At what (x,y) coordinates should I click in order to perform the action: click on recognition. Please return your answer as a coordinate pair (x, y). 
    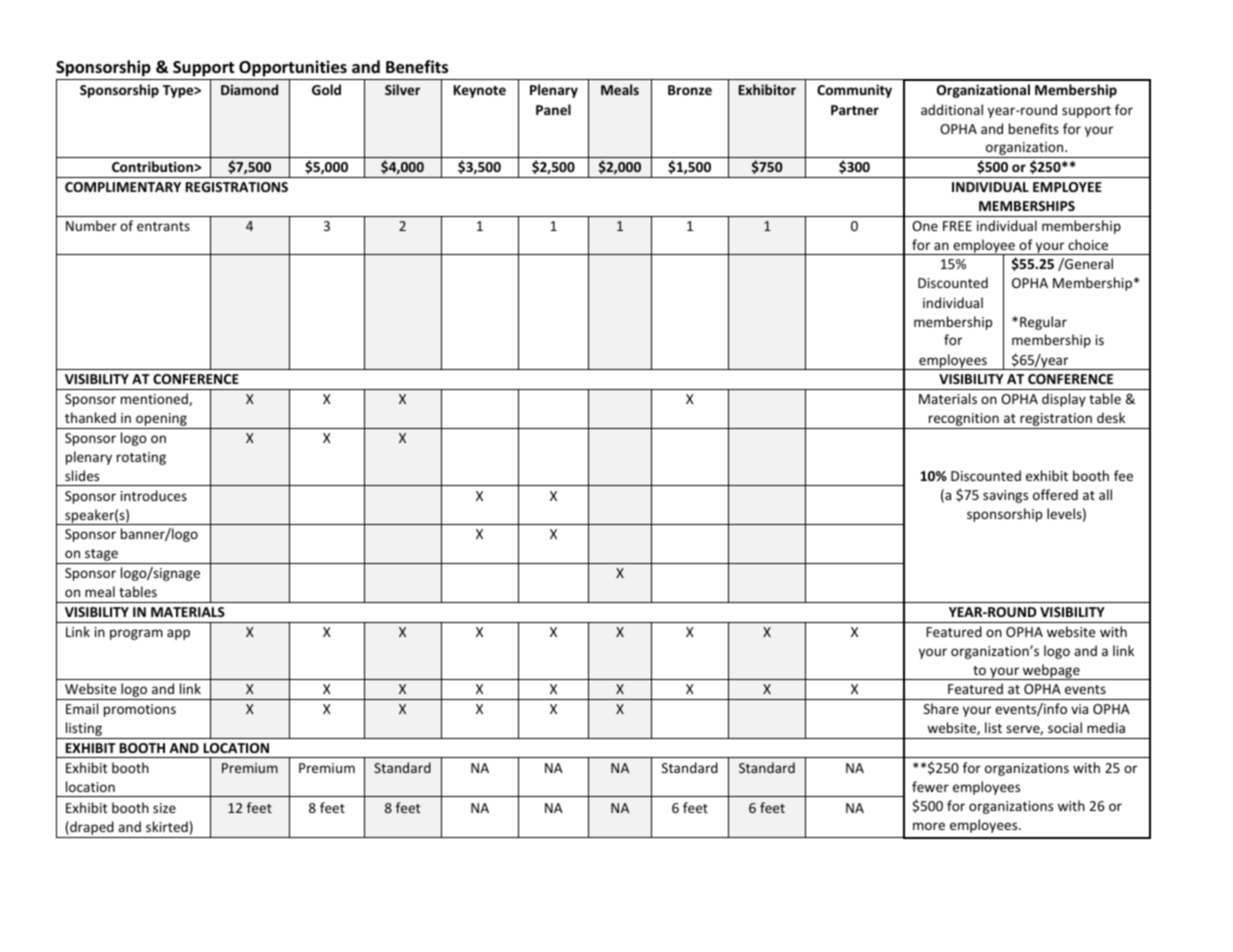
    Looking at the image, I should click on (964, 421).
